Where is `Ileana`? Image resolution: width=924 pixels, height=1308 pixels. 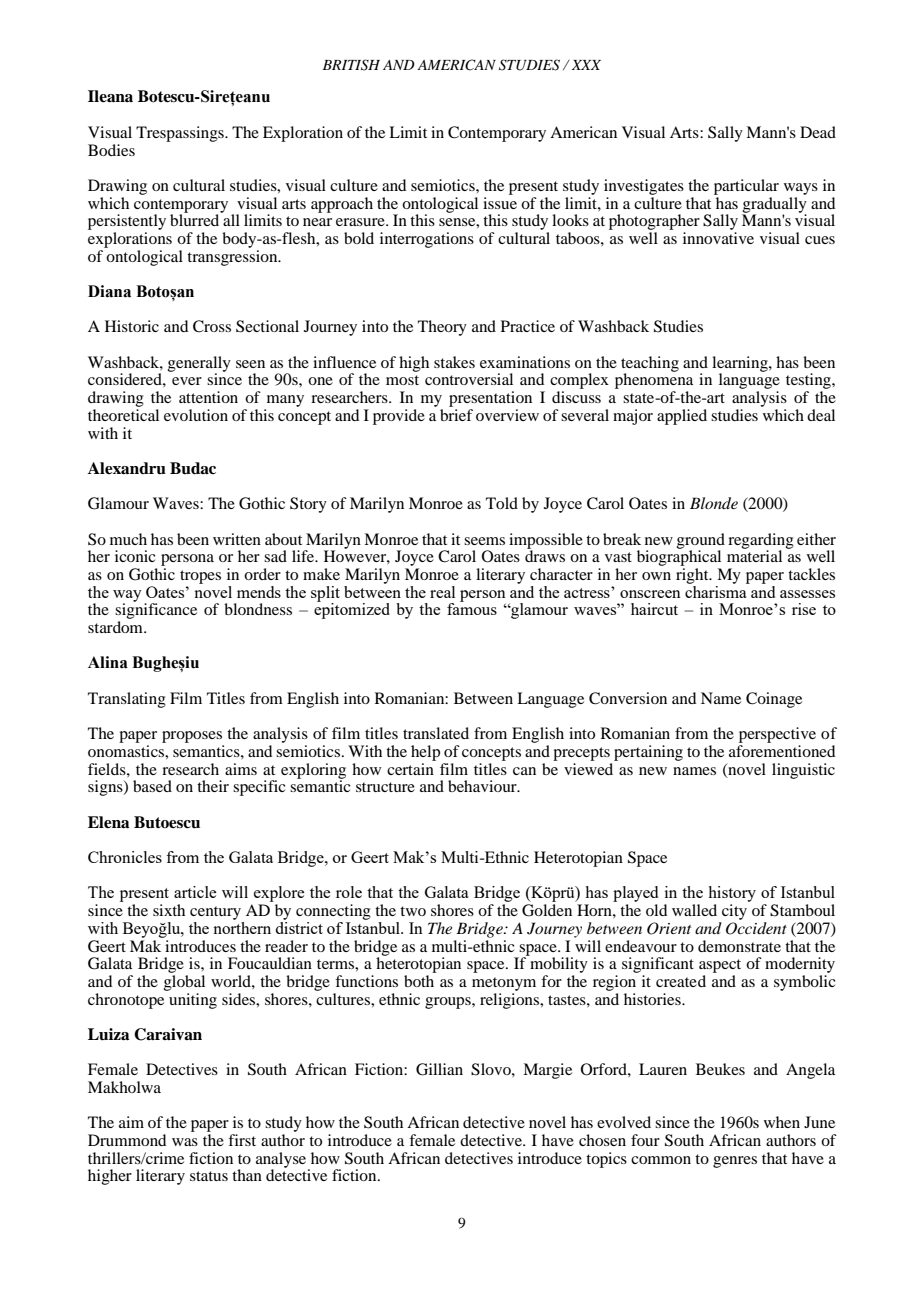
Ileana is located at coordinates (110, 96).
